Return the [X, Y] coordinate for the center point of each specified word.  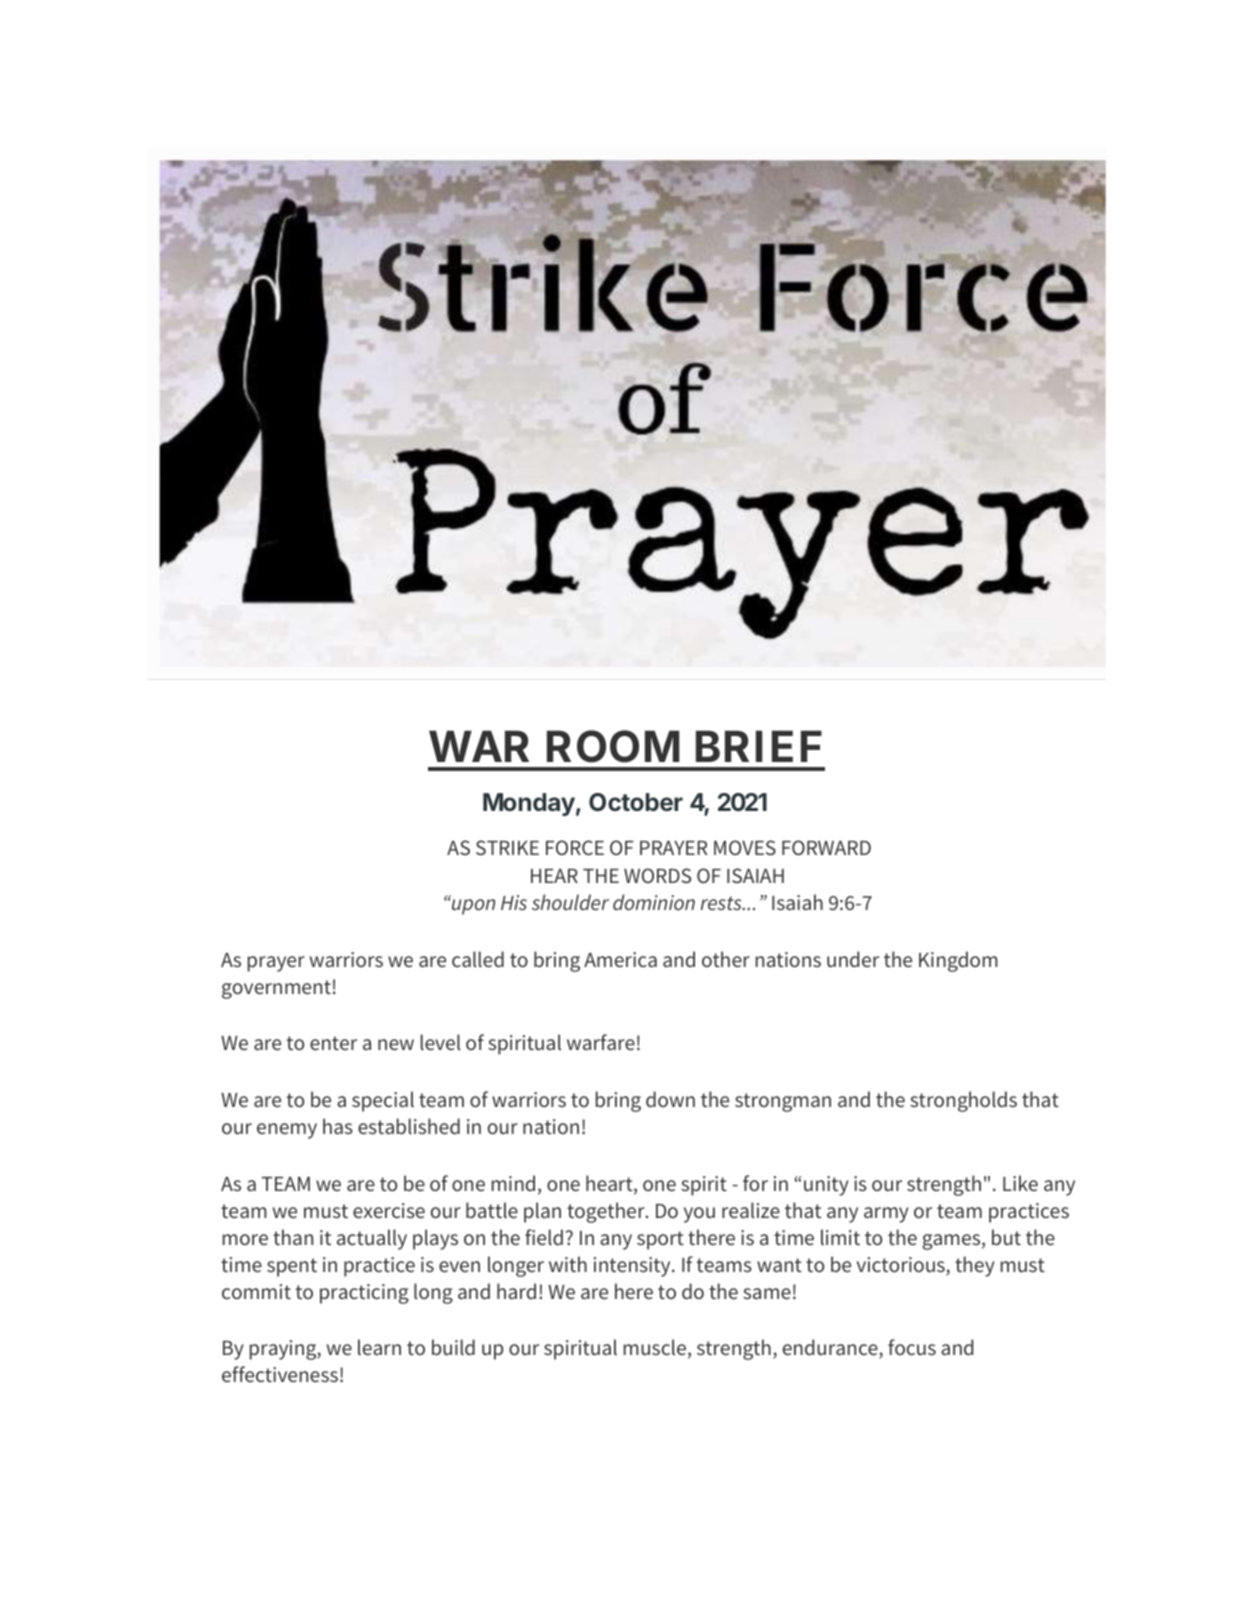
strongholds [963, 1101]
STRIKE [507, 847]
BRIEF [759, 746]
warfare [601, 1042]
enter [333, 1043]
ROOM [613, 746]
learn [379, 1347]
